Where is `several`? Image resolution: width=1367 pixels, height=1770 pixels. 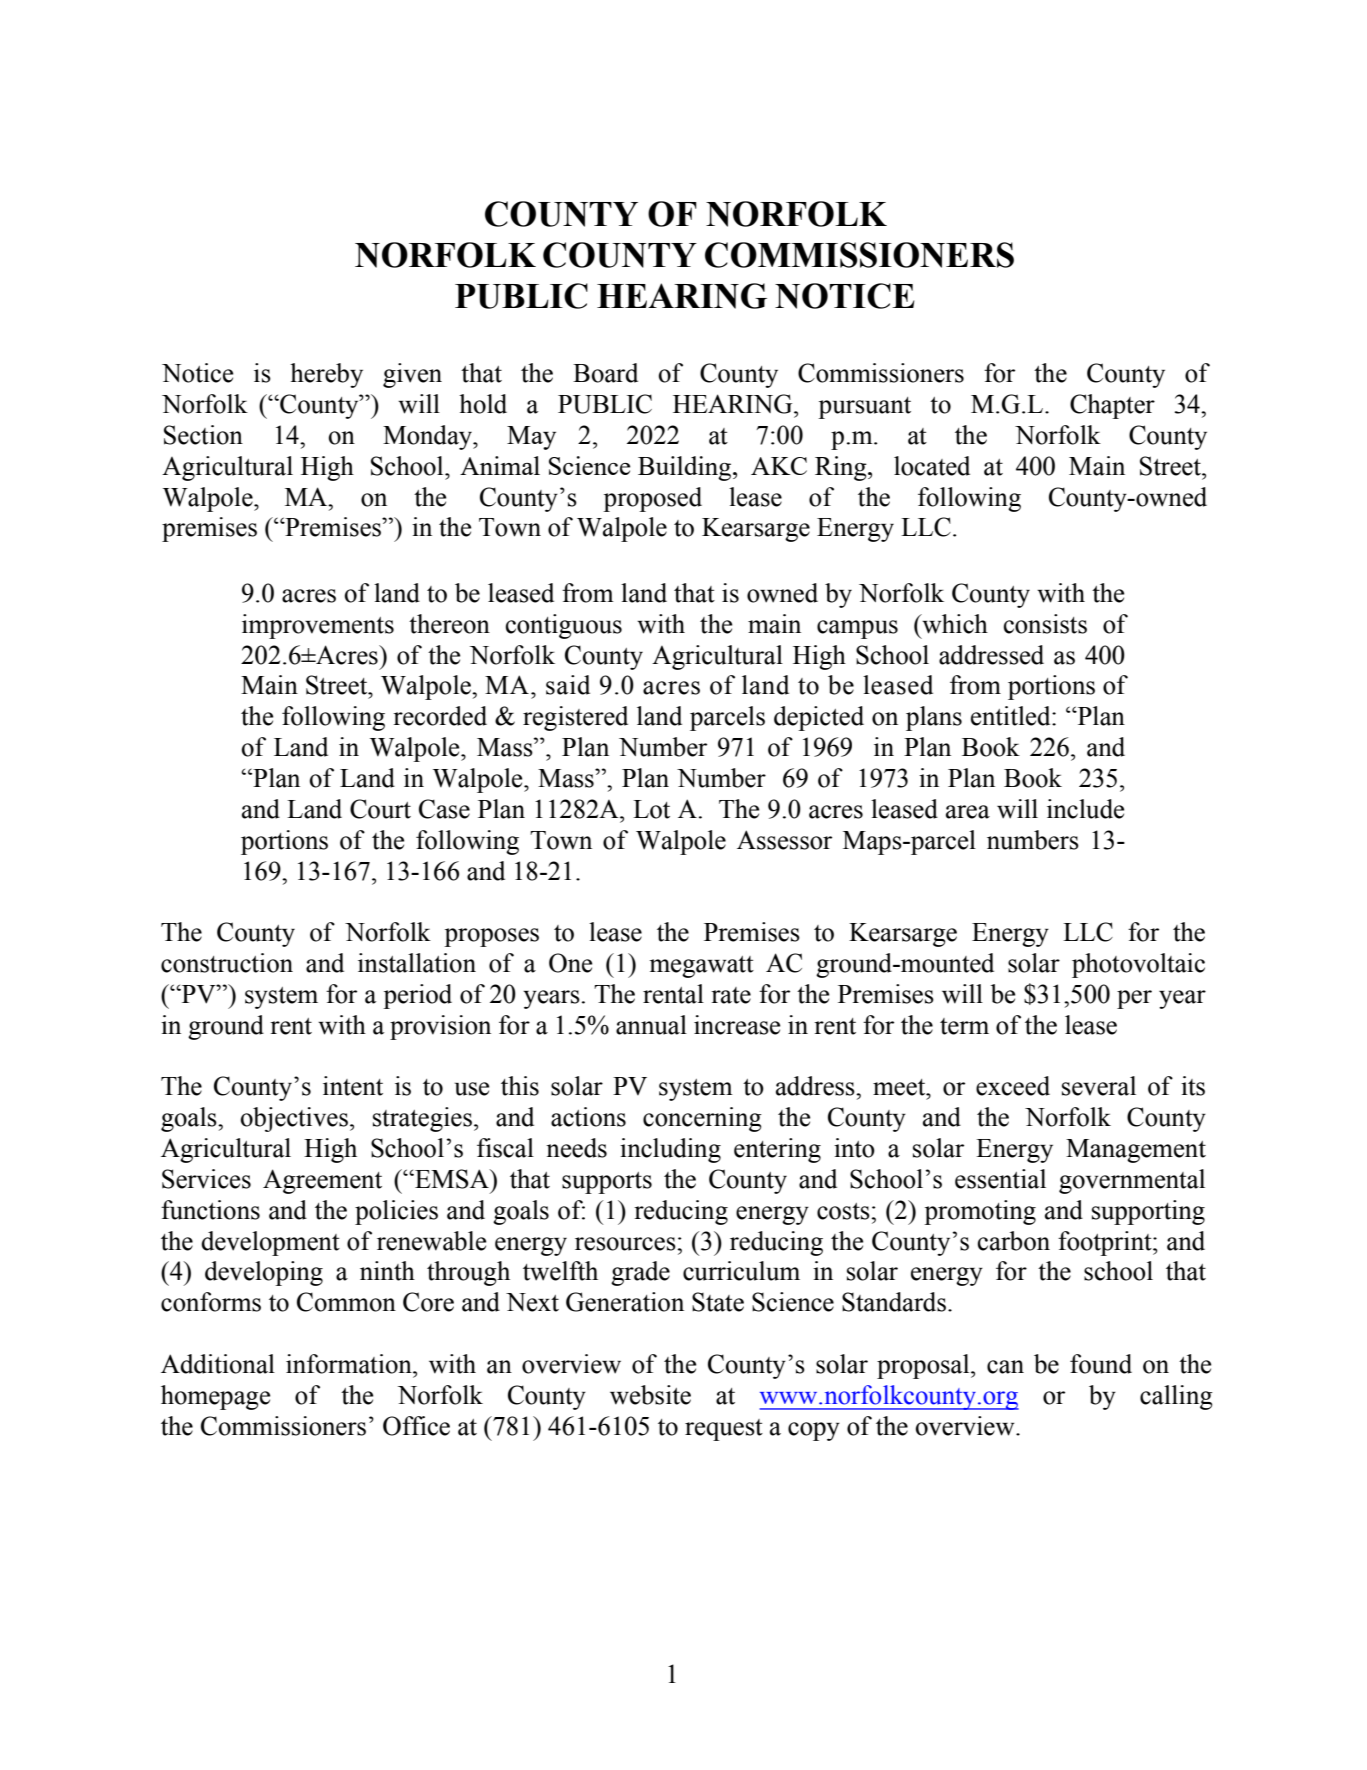 several is located at coordinates (1099, 1086).
